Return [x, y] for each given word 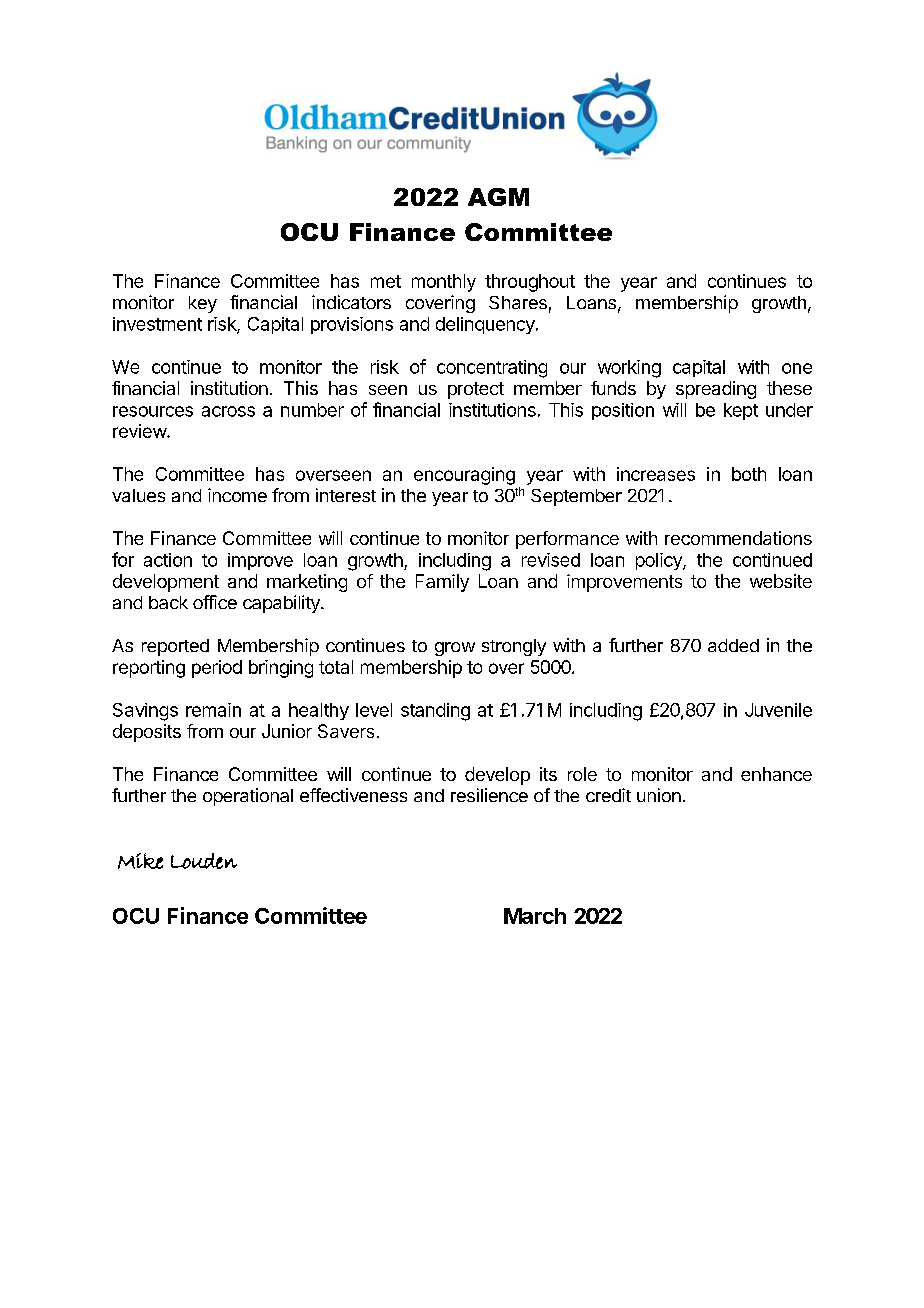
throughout [530, 283]
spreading [716, 390]
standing [435, 712]
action [168, 560]
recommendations [738, 538]
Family [442, 583]
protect [476, 390]
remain [213, 710]
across [228, 411]
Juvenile [778, 710]
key [203, 304]
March [535, 916]
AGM [498, 197]
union [659, 795]
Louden [204, 861]
